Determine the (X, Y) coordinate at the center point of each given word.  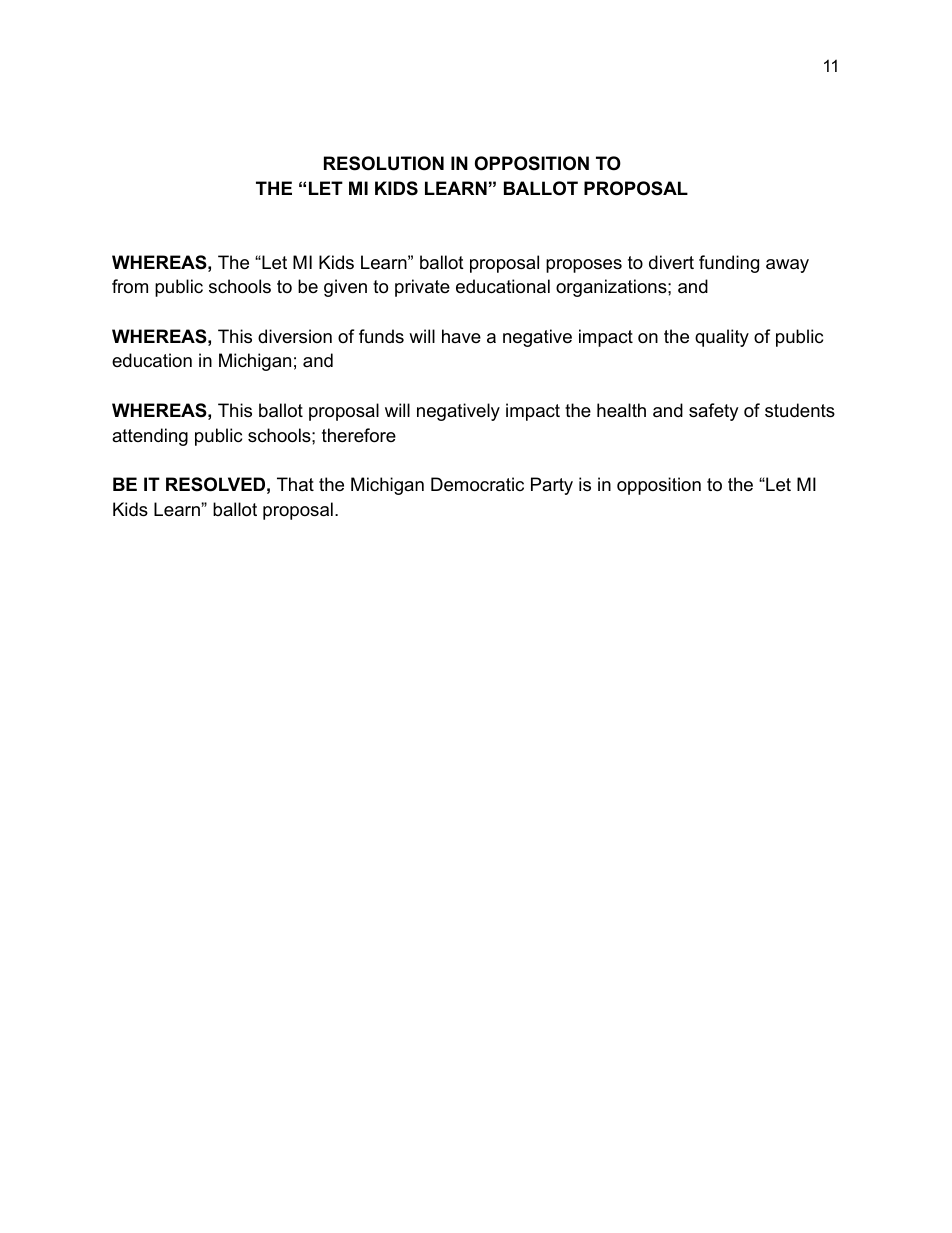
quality (722, 338)
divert (671, 262)
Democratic (477, 484)
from (130, 286)
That (295, 484)
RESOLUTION (384, 163)
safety (714, 412)
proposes (584, 266)
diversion (295, 336)
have (461, 336)
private (422, 288)
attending (150, 437)
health (621, 410)
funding (729, 264)
